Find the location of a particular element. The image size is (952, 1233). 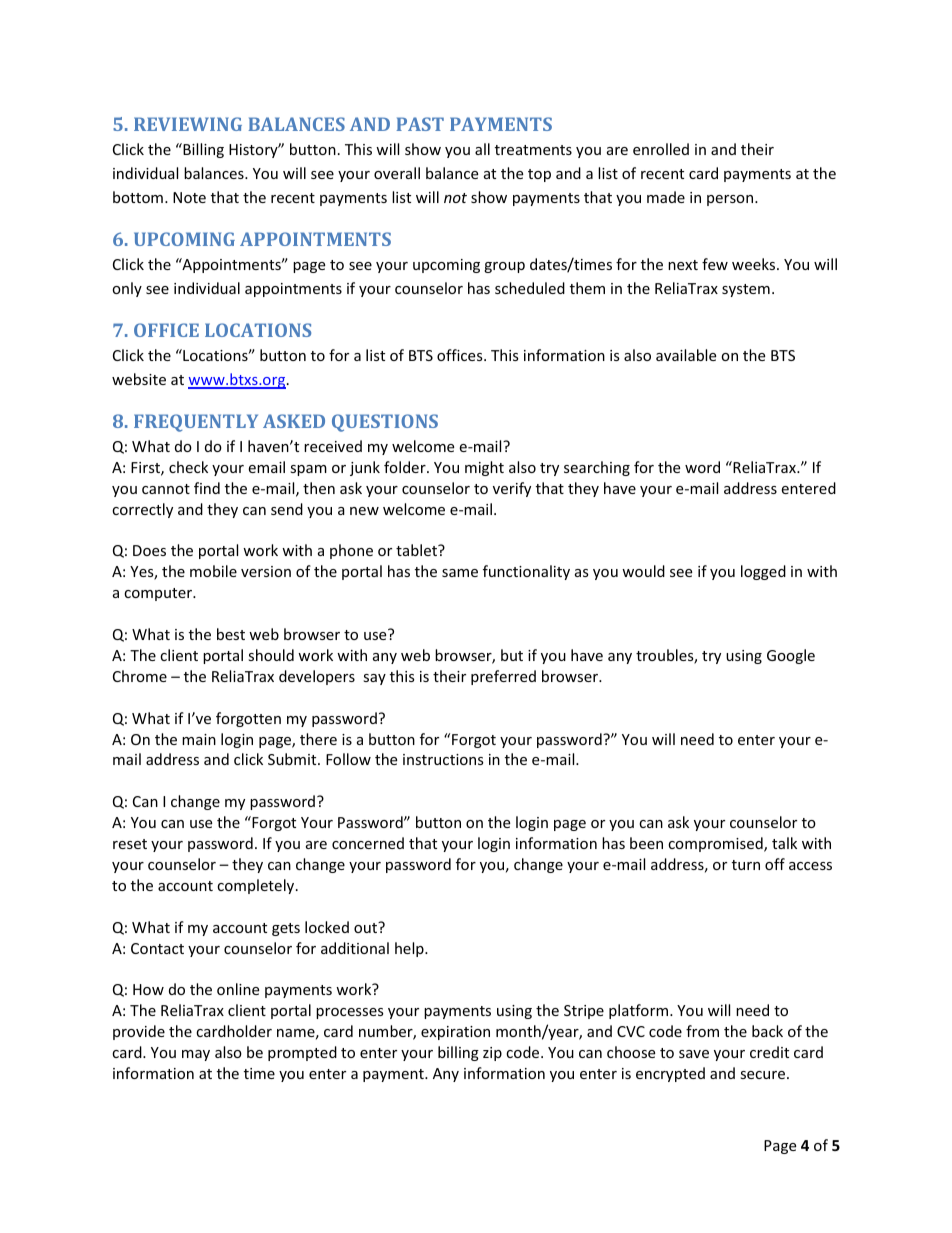

expiration is located at coordinates (455, 1033).
